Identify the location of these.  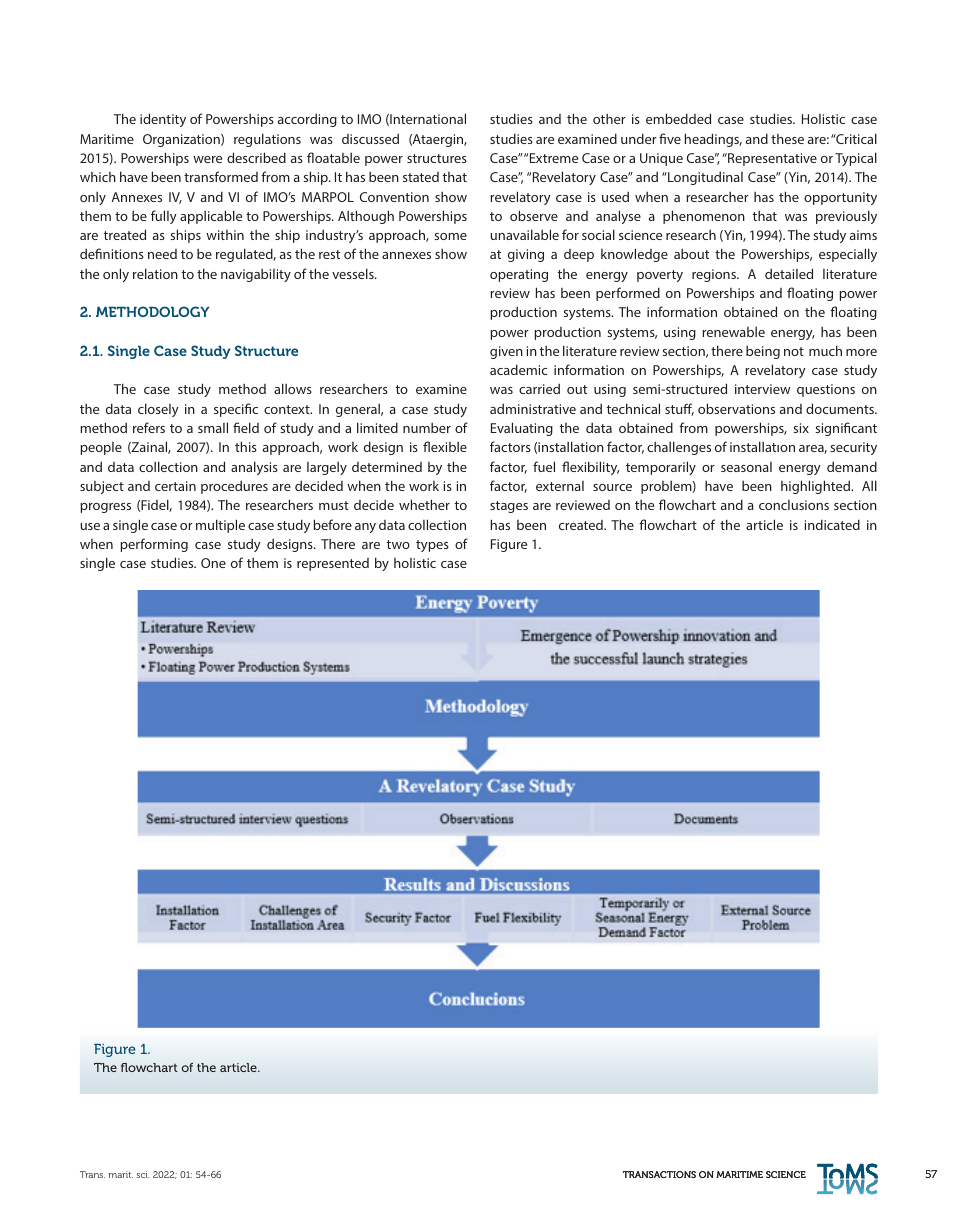
(787, 139).
